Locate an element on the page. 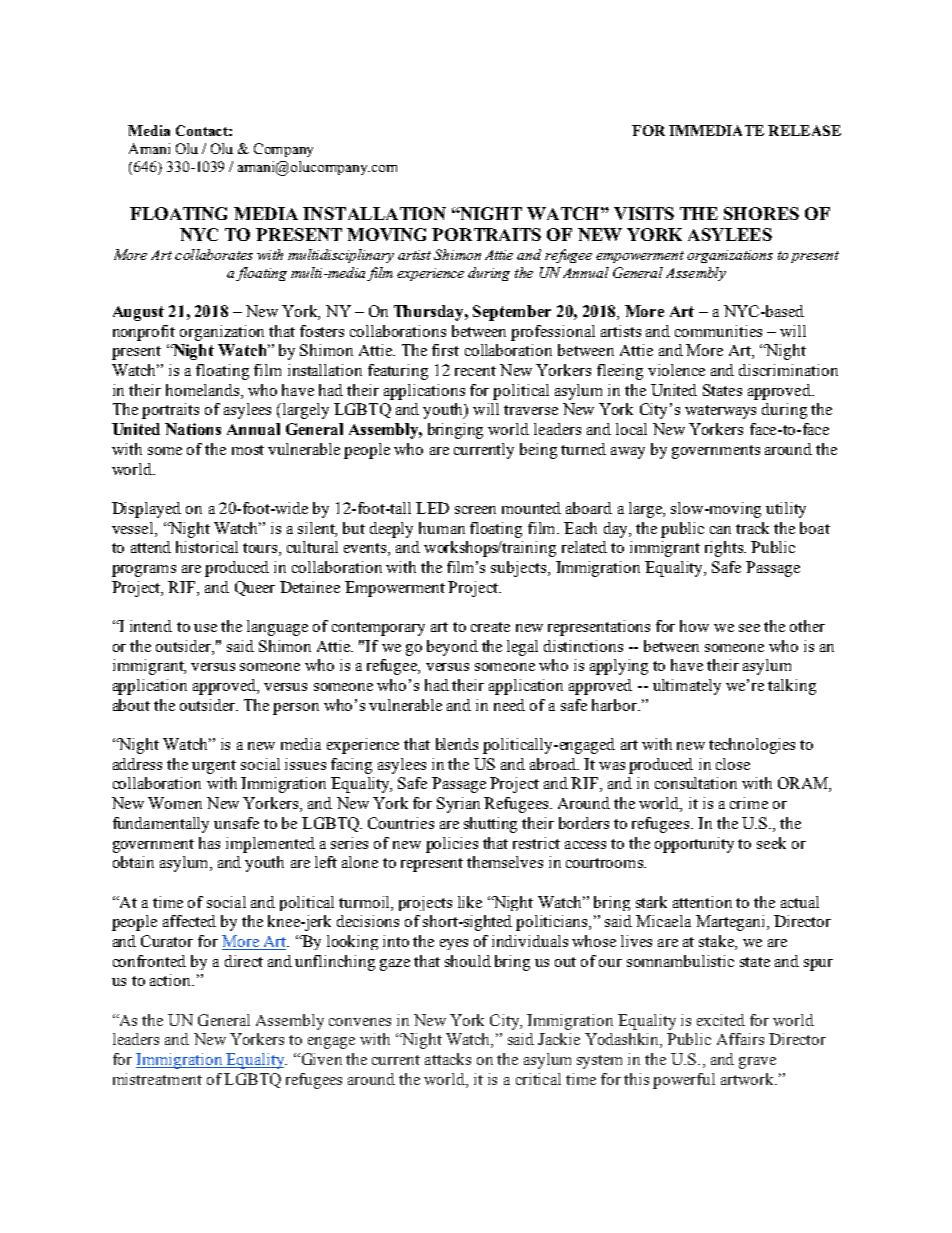 The image size is (952, 1233). homelands is located at coordinates (204, 390).
